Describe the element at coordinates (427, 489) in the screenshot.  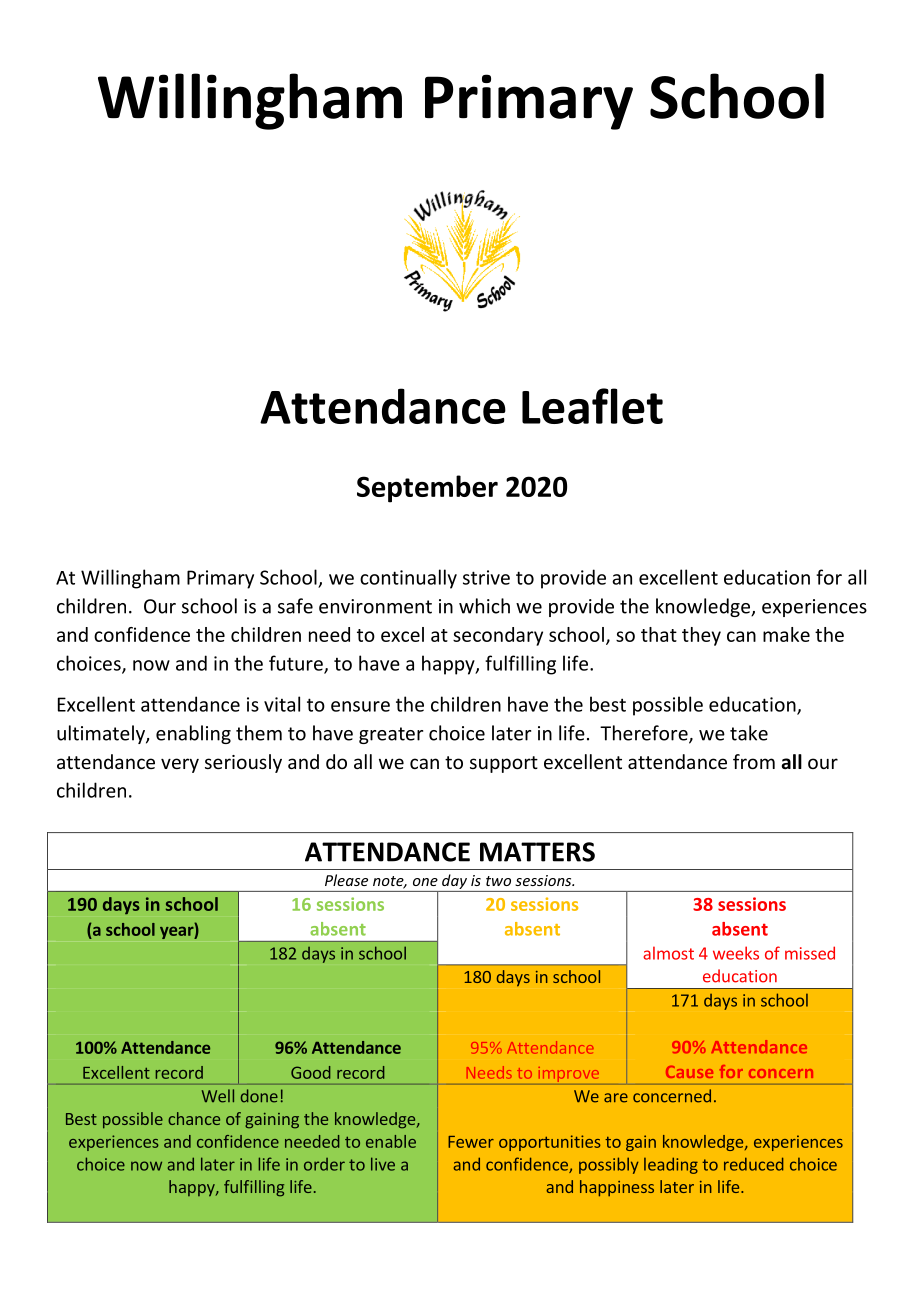
I see `September` at that location.
